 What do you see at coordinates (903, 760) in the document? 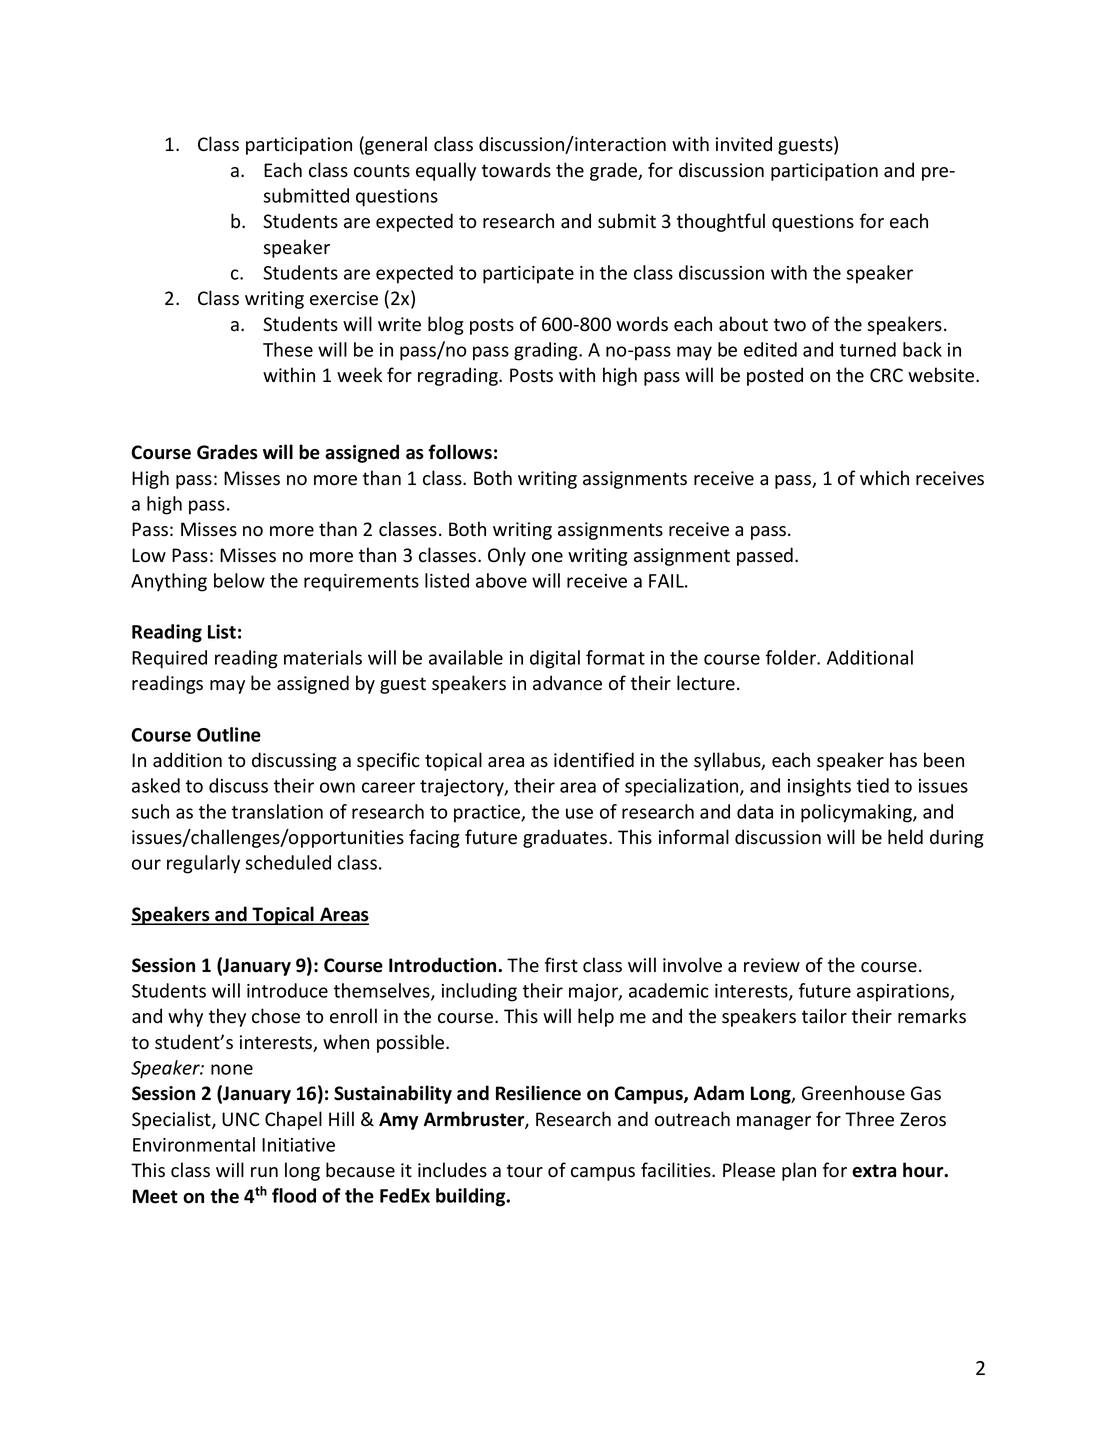
I see `has` at bounding box center [903, 760].
